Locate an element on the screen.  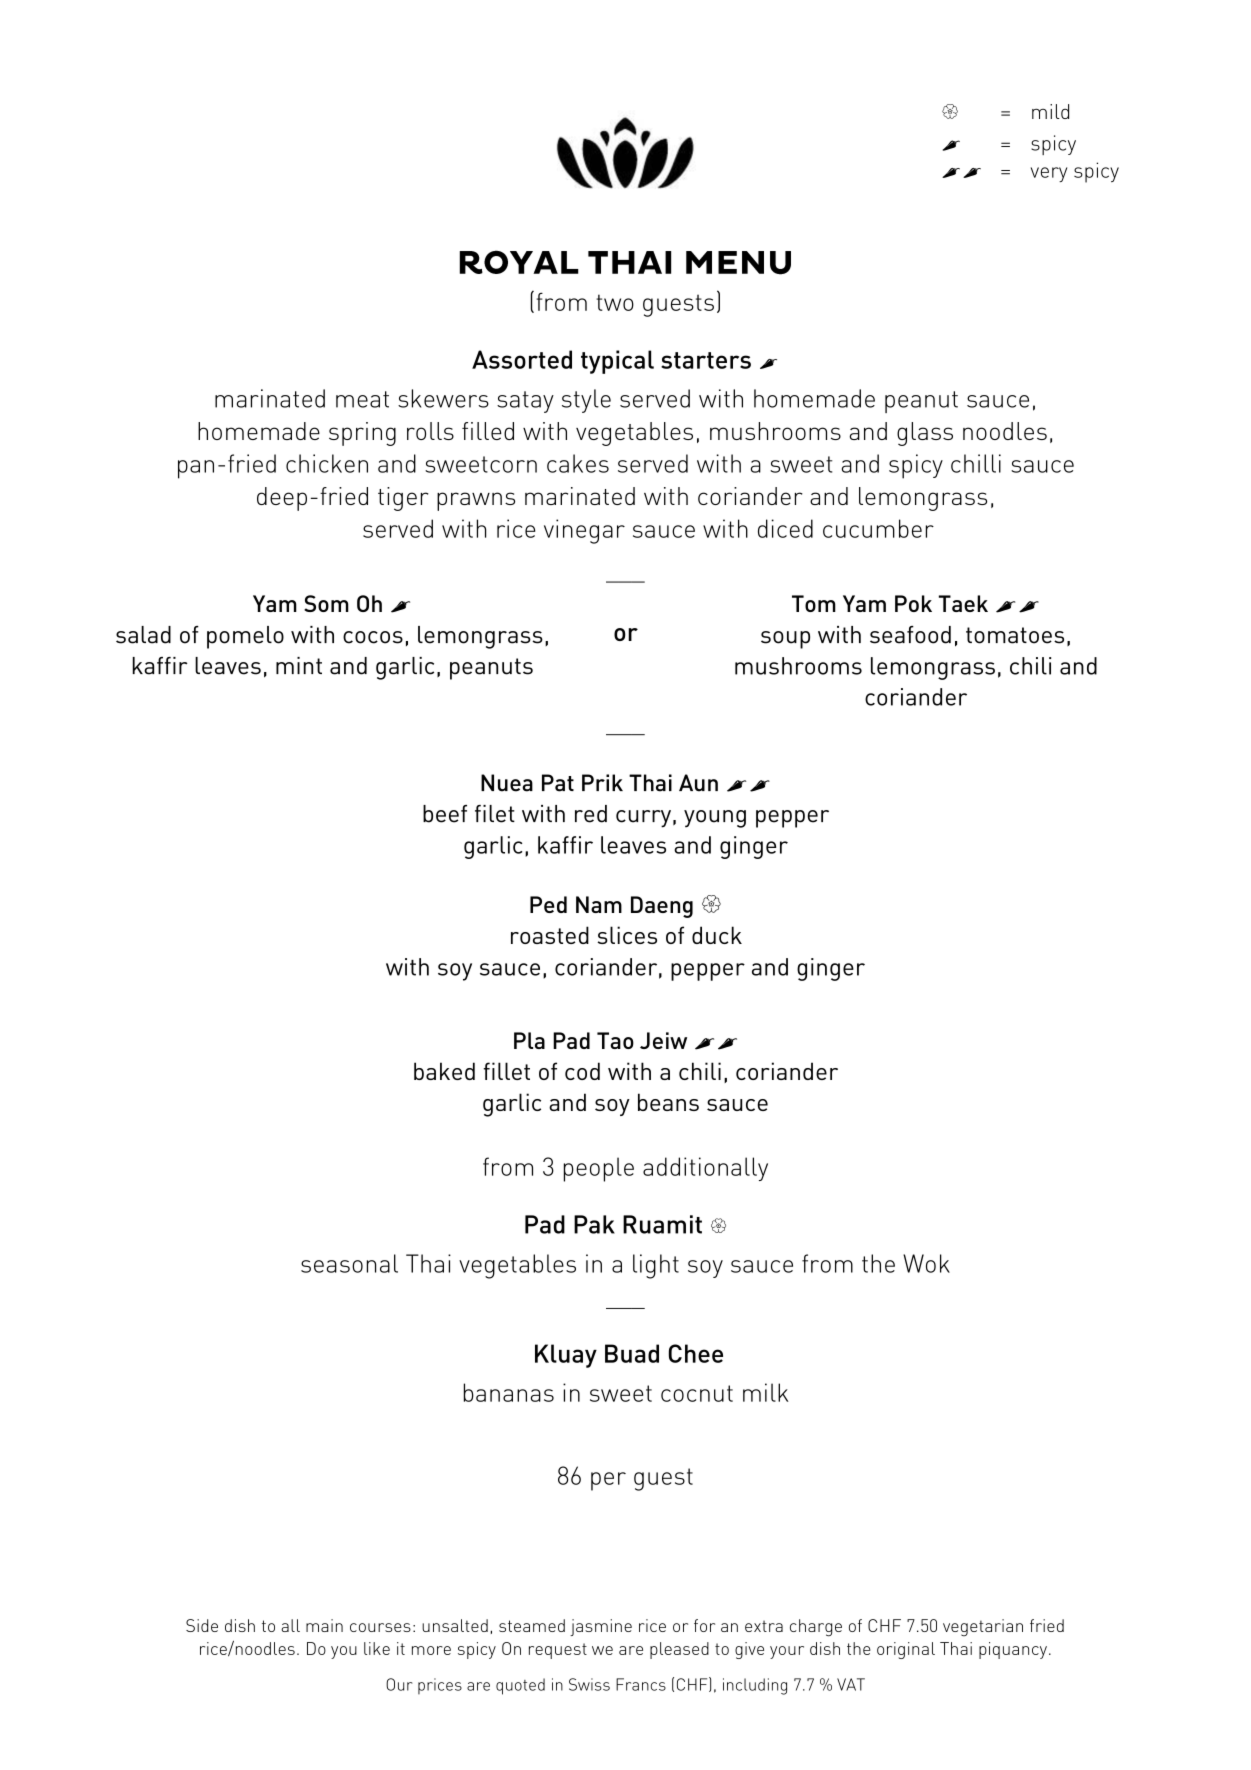
very is located at coordinates (1049, 174).
